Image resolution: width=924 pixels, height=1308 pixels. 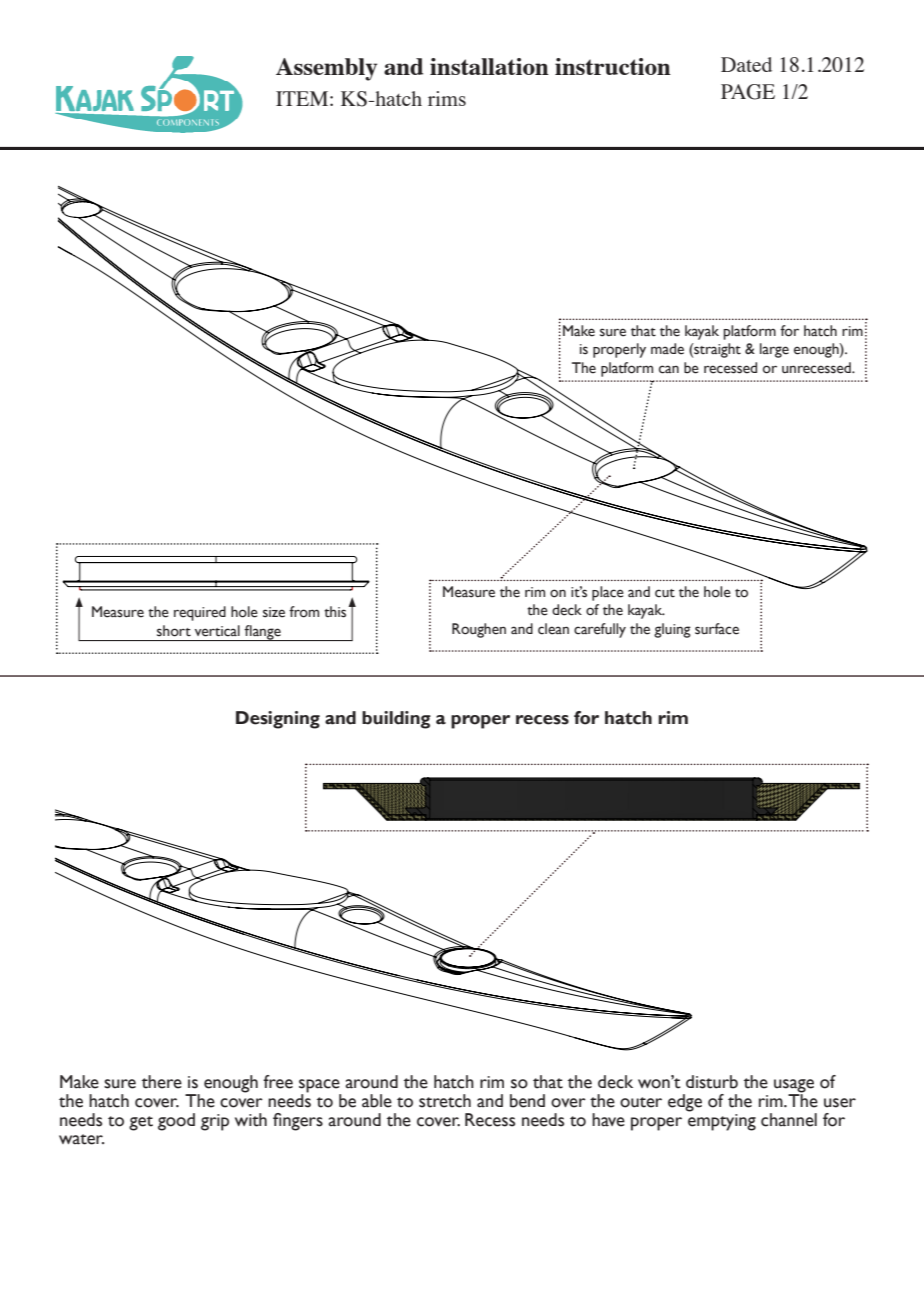 I want to click on can, so click(x=669, y=369).
